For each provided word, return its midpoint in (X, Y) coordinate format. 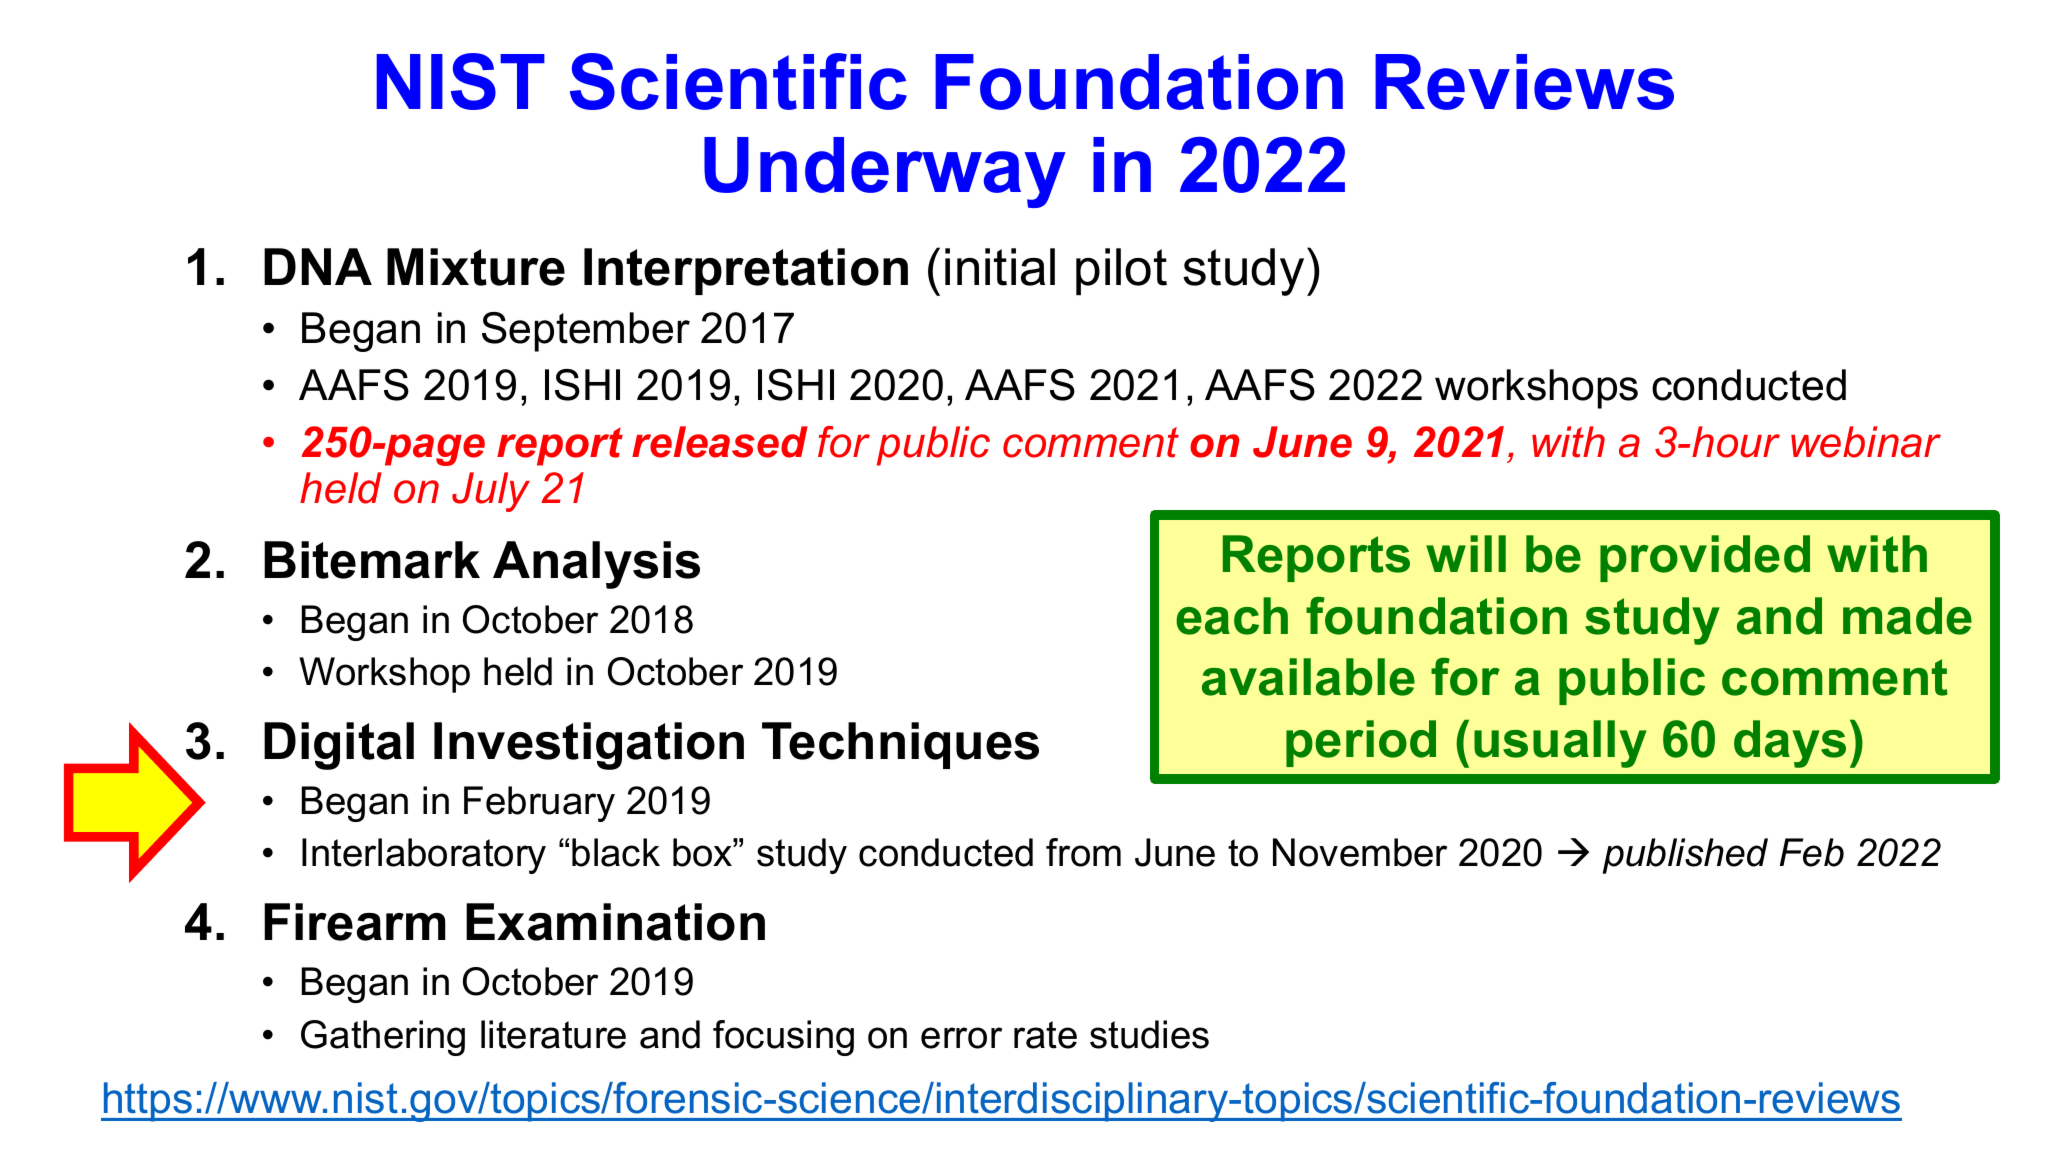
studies (1149, 1034)
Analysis (596, 565)
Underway (885, 172)
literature (553, 1034)
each (1232, 616)
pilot (1121, 271)
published (1685, 856)
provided (1705, 558)
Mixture (476, 267)
